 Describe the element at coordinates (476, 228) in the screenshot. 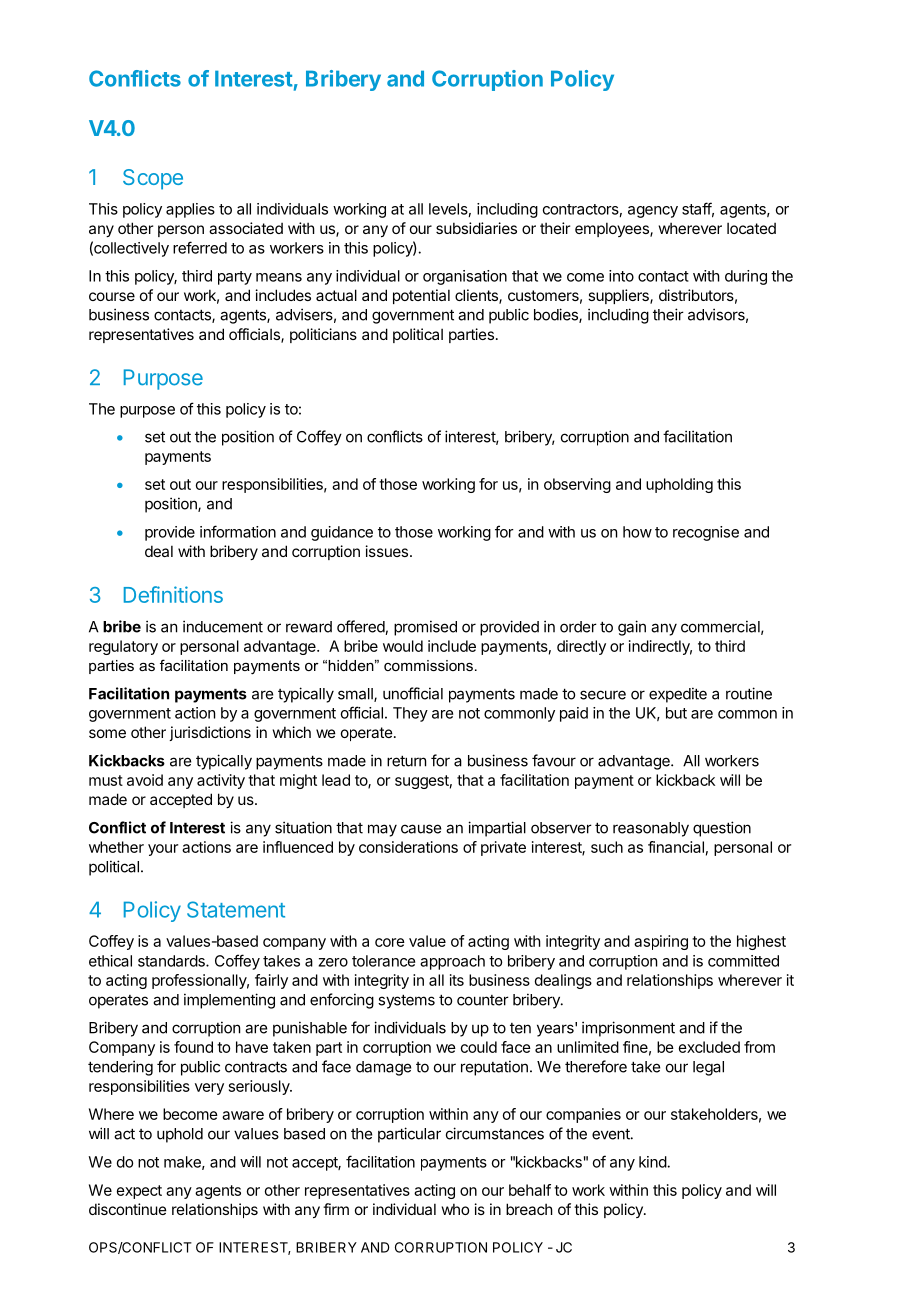

I see `subsidiaries` at that location.
